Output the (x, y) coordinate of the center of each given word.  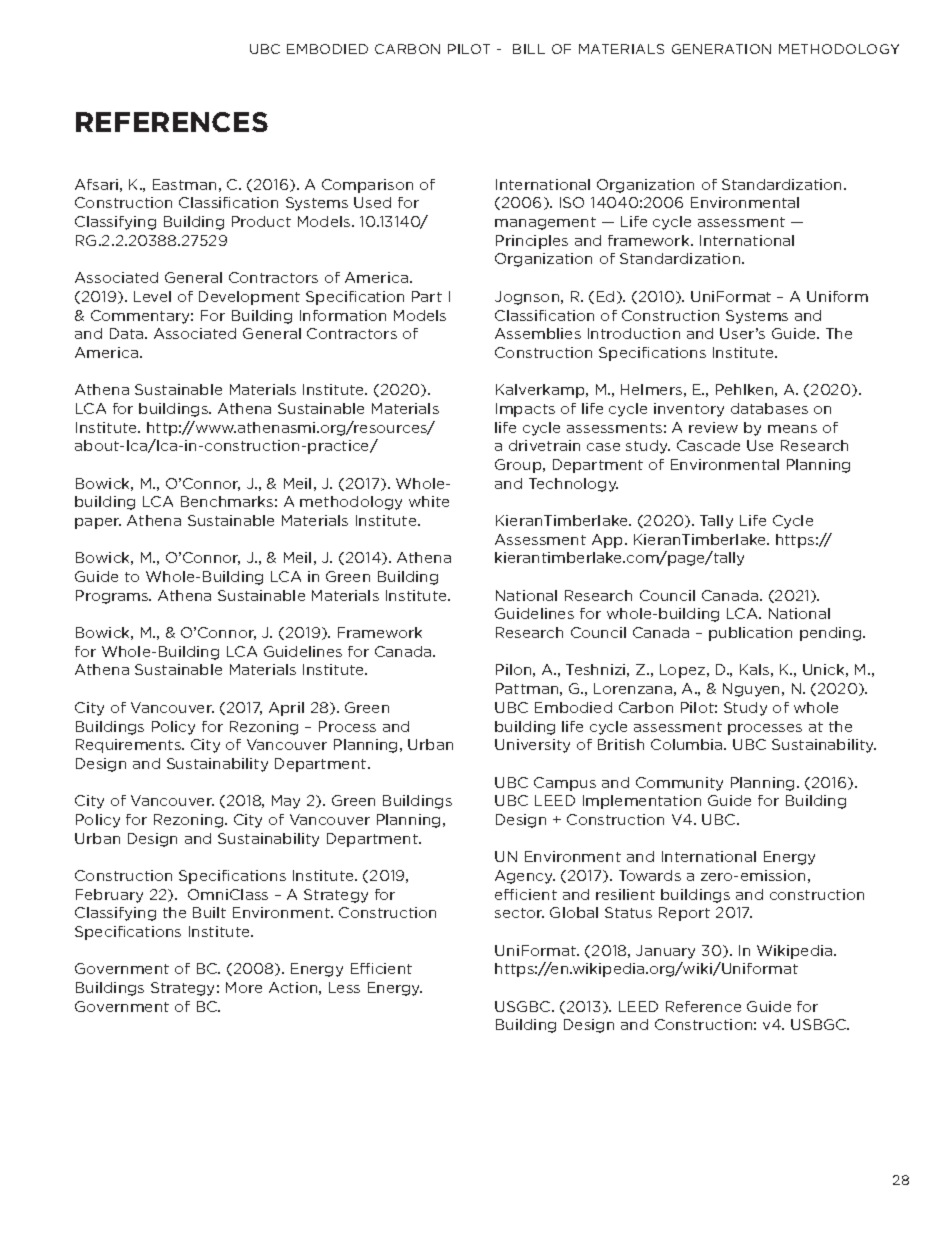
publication (750, 634)
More (244, 987)
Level (152, 296)
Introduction (634, 333)
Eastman (184, 184)
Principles (532, 242)
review (713, 427)
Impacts (525, 410)
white (429, 501)
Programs (113, 597)
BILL (529, 49)
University (532, 746)
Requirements (129, 746)
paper (98, 523)
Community (679, 784)
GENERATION (721, 49)
